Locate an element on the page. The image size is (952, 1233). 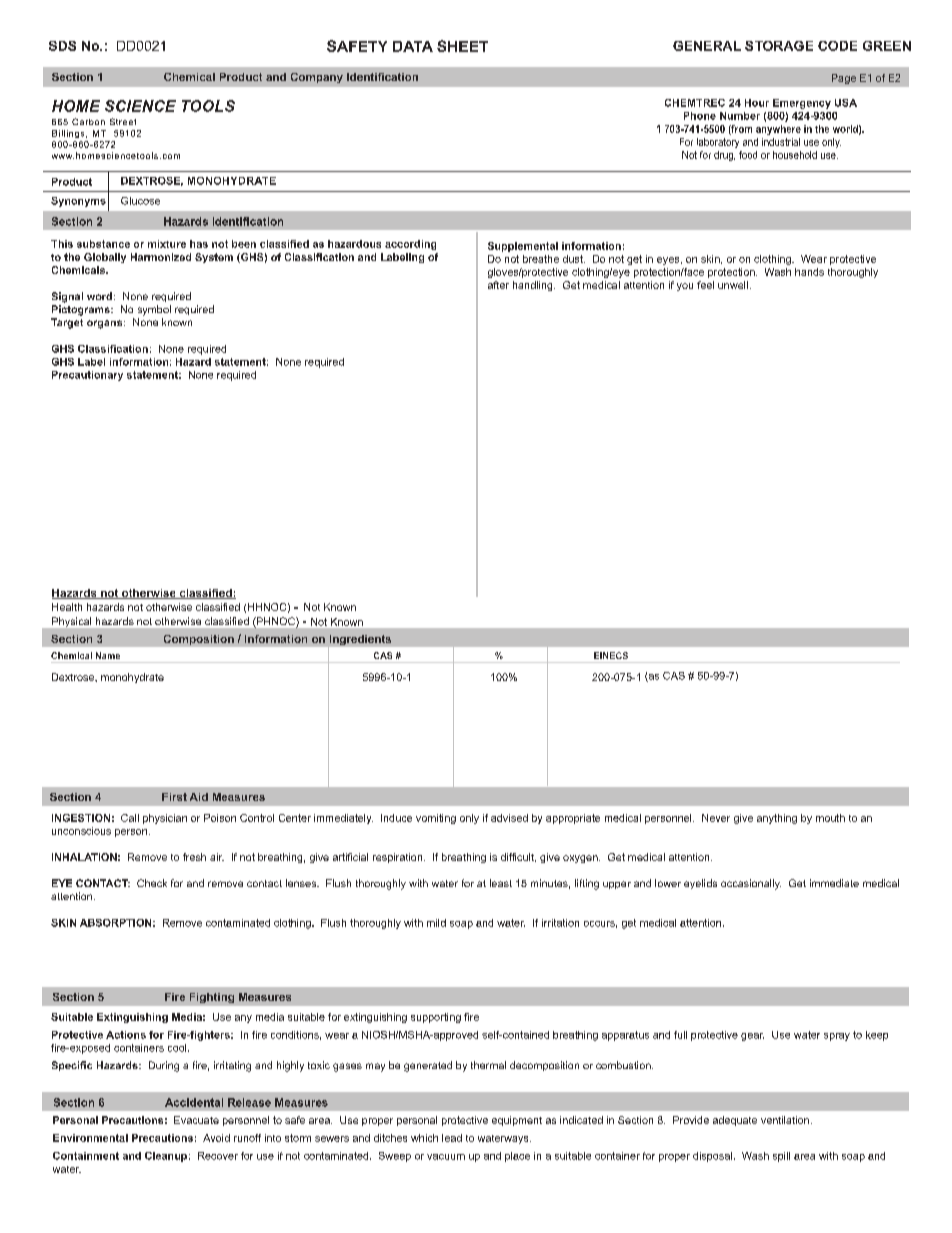
lead is located at coordinates (452, 1138).
